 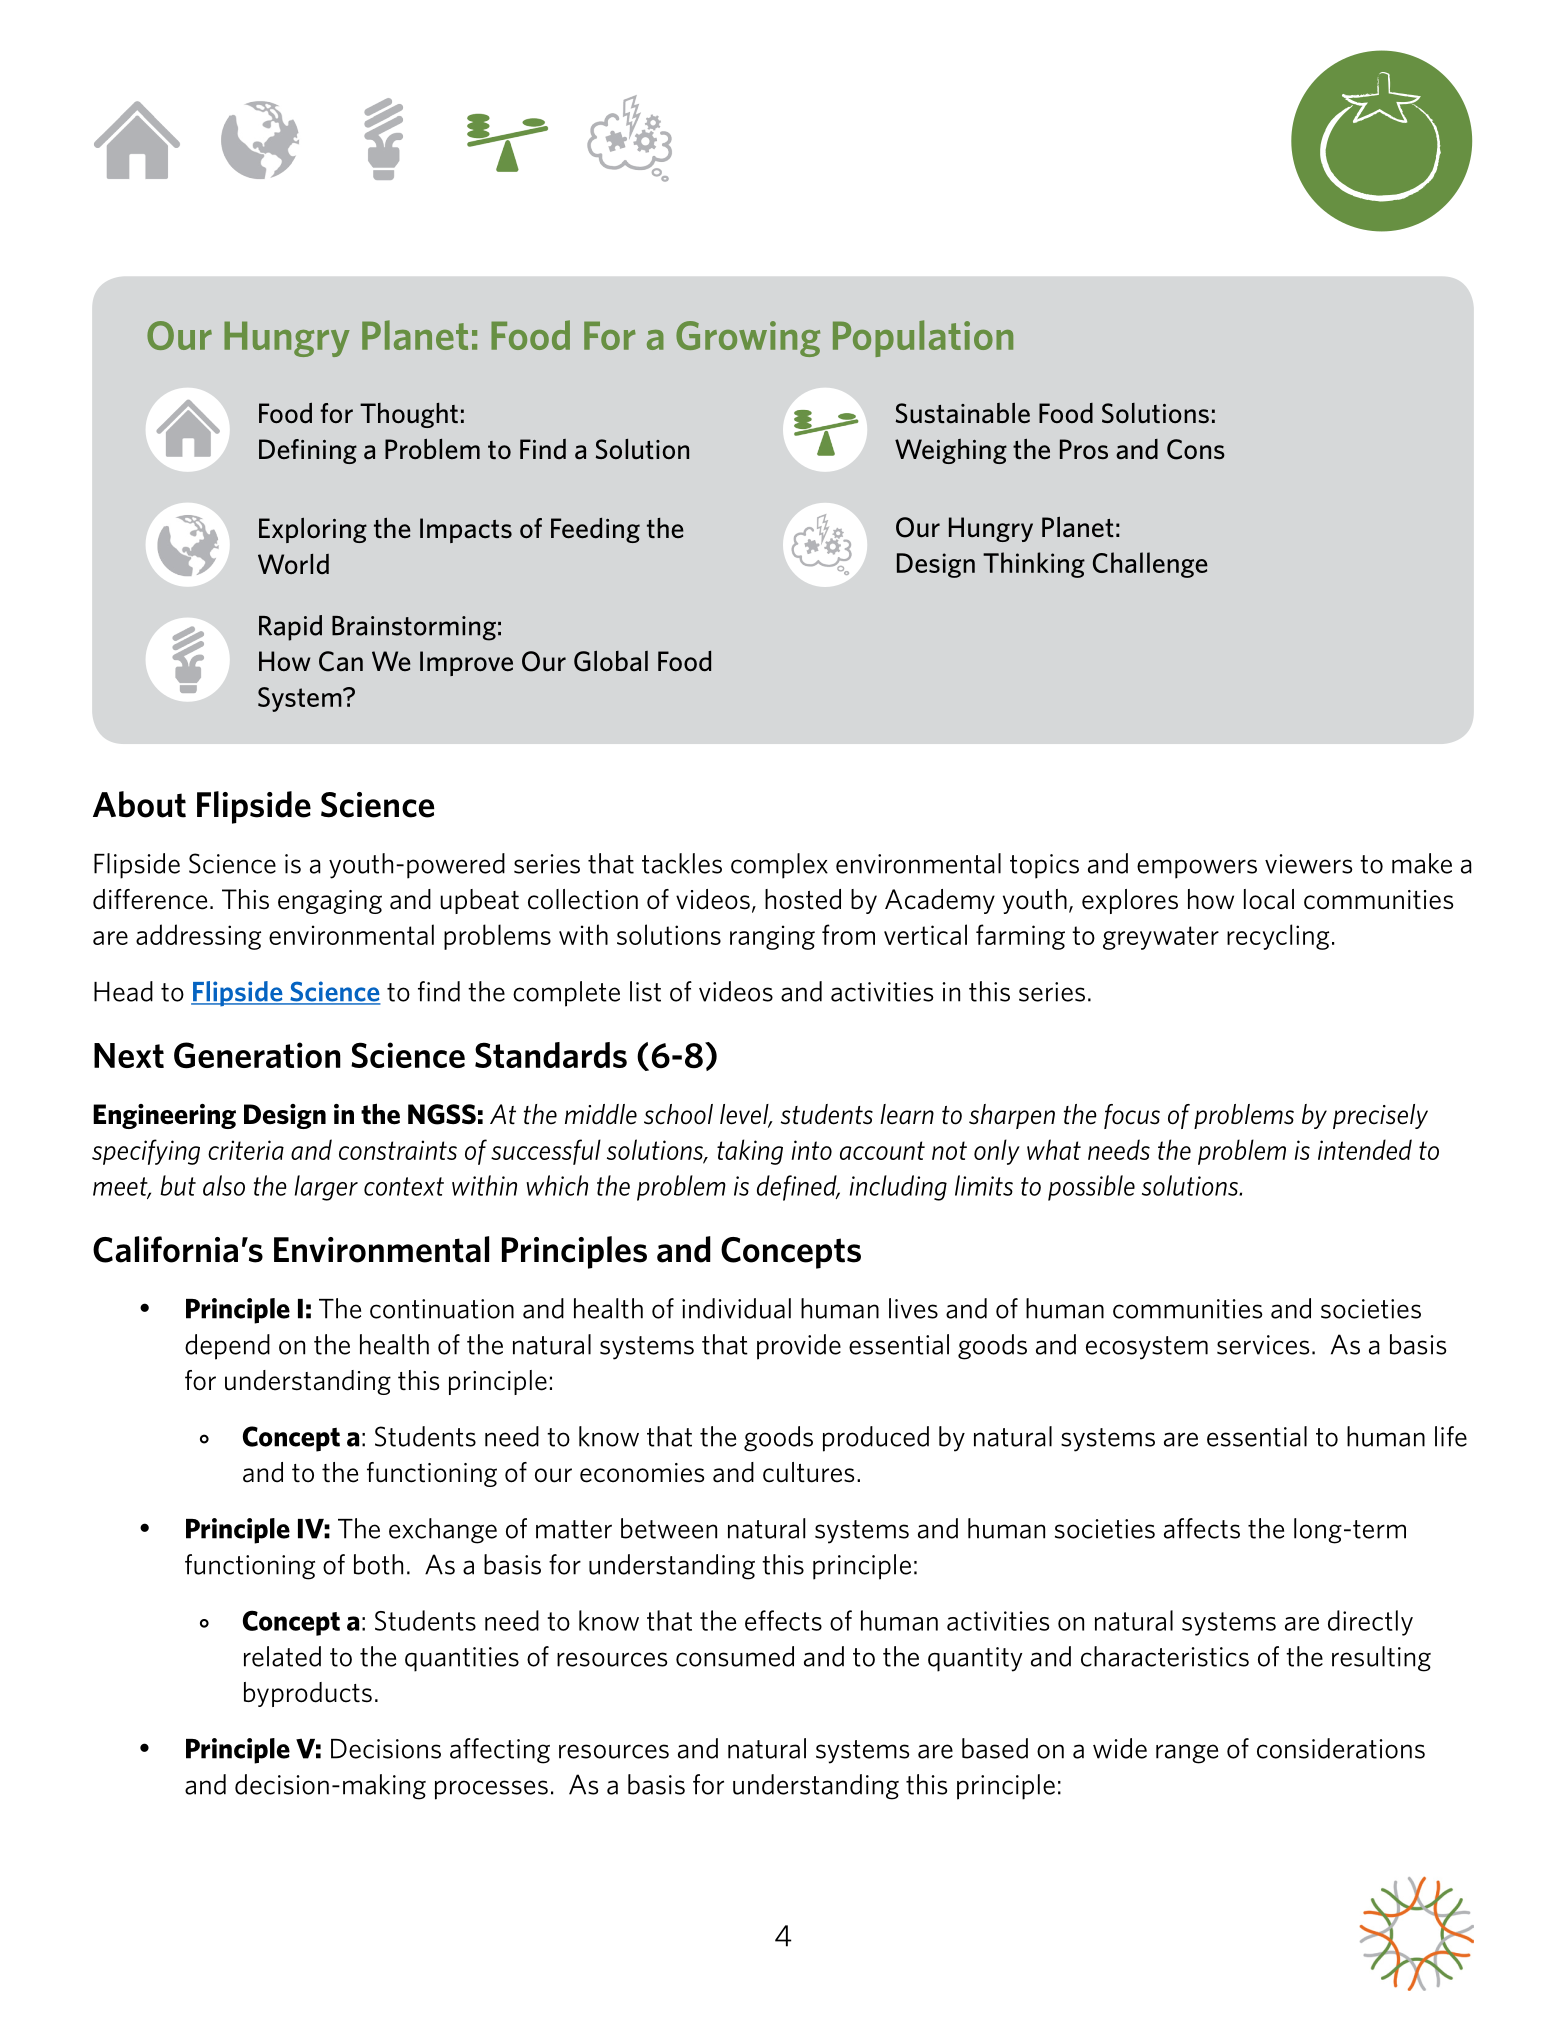 What do you see at coordinates (308, 1694) in the screenshot?
I see `byproducts` at bounding box center [308, 1694].
